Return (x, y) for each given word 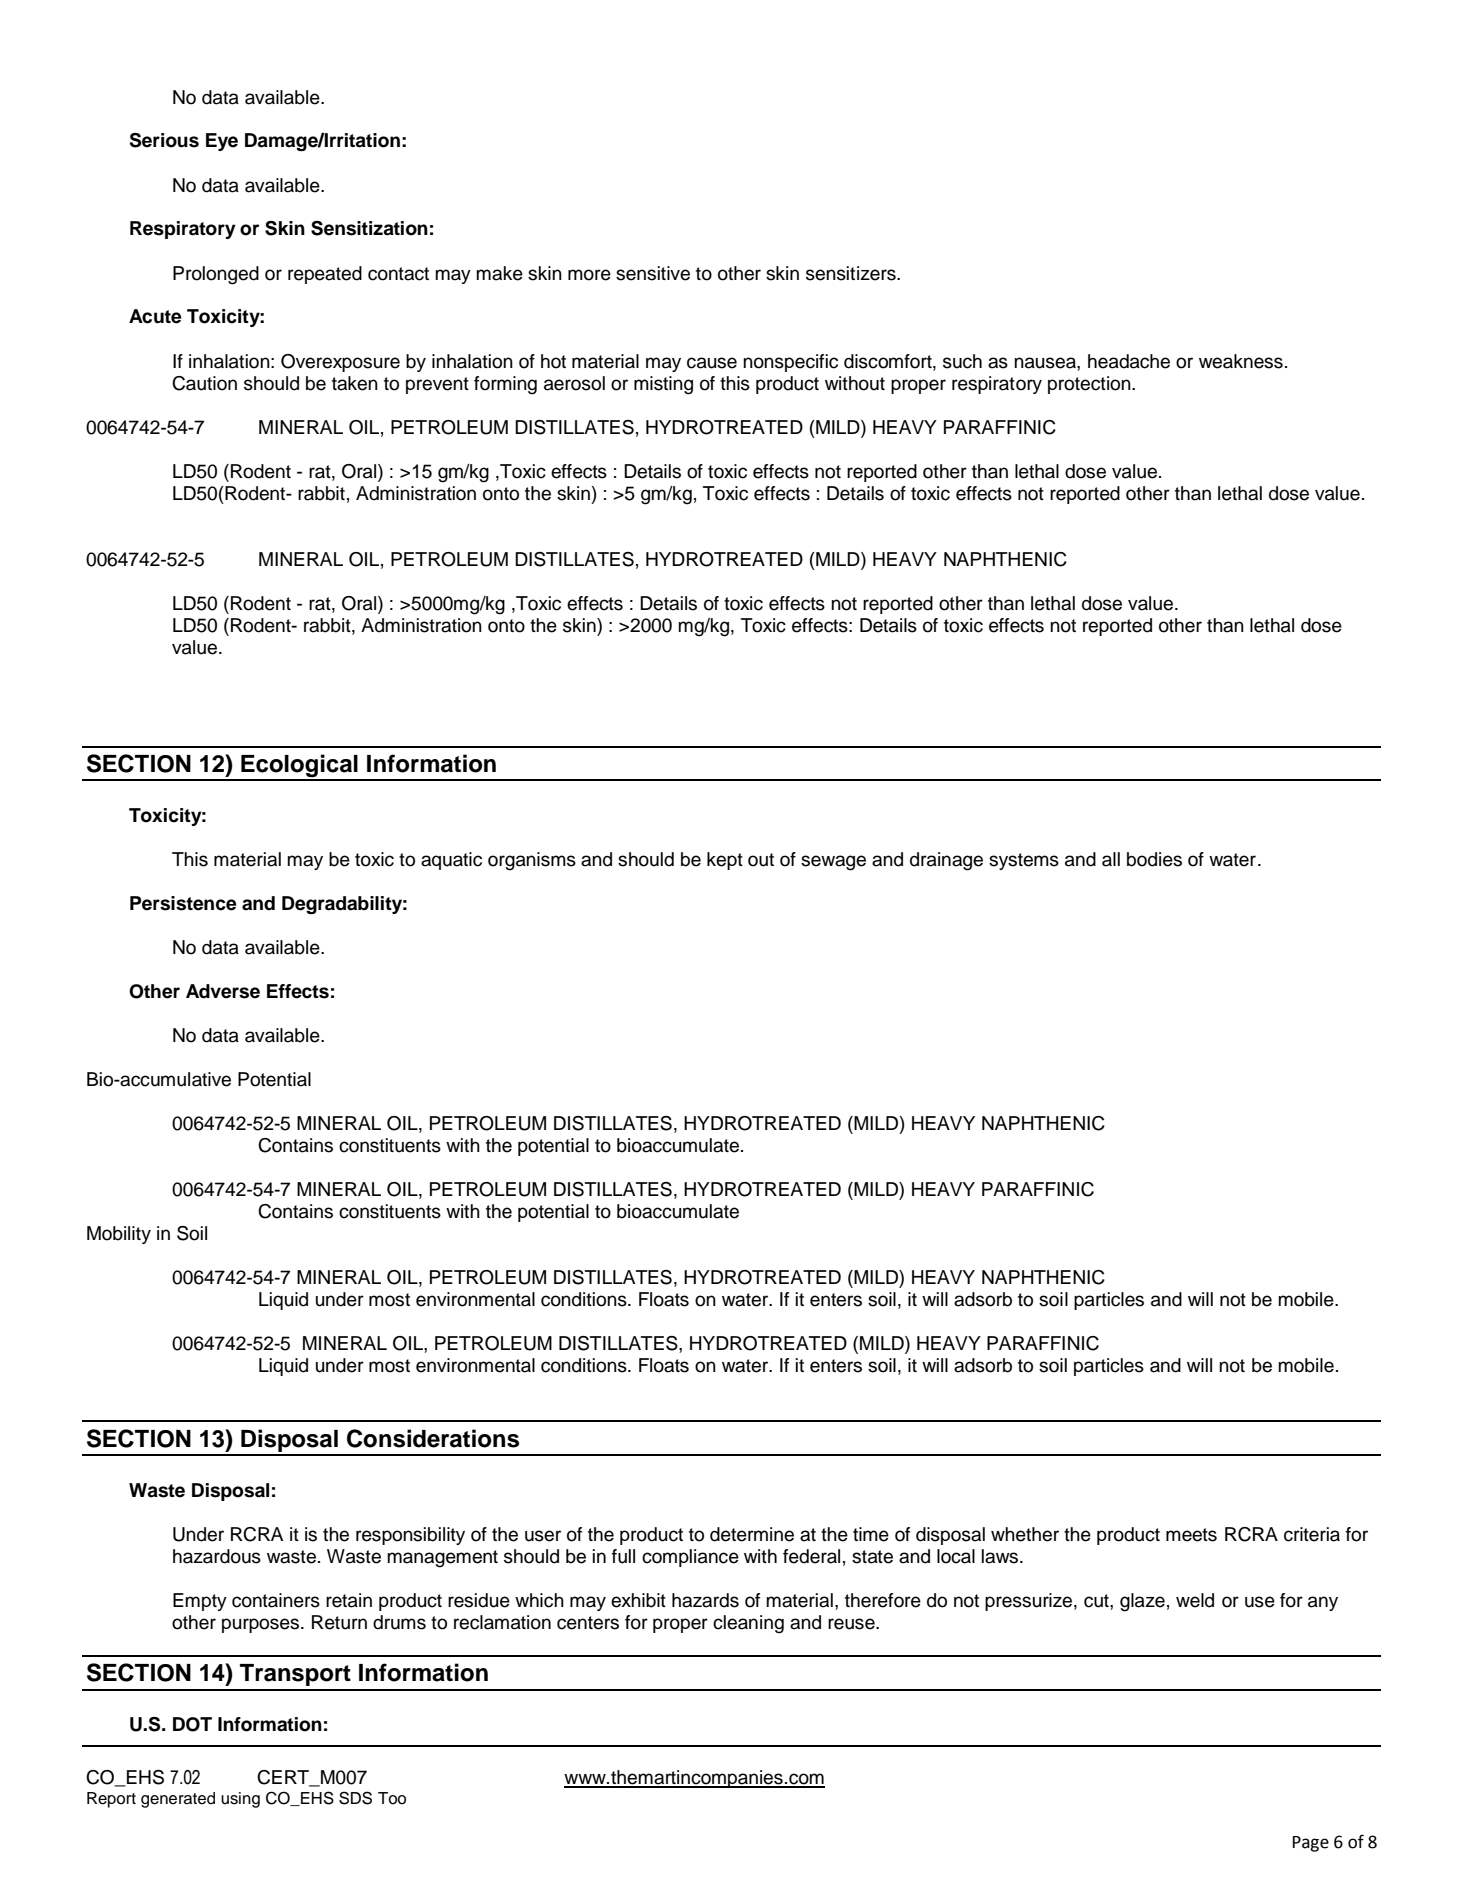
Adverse (223, 991)
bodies (1154, 859)
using (240, 1800)
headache (1129, 361)
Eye (222, 142)
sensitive (653, 273)
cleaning (748, 1624)
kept (725, 861)
